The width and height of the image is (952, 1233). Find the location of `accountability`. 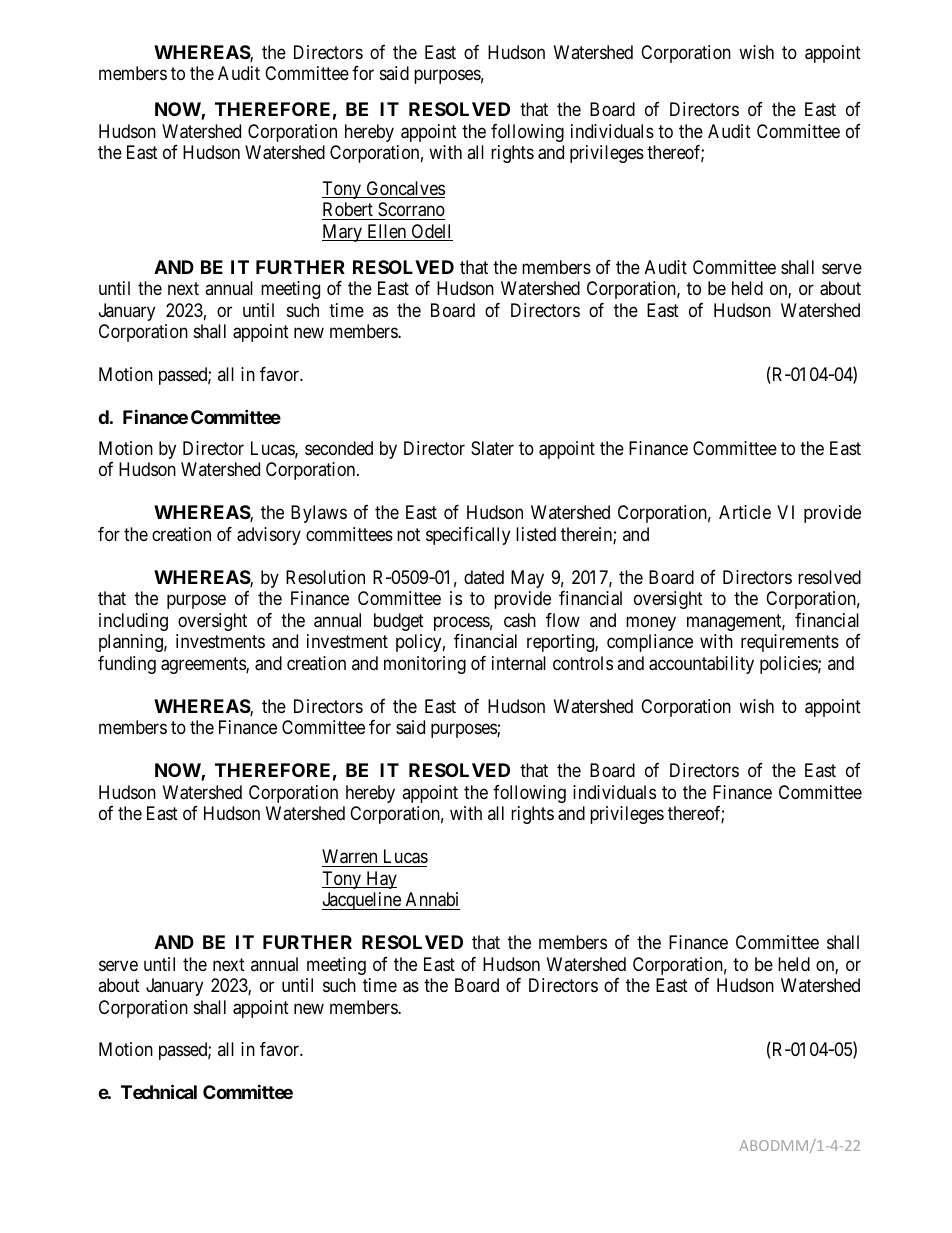

accountability is located at coordinates (701, 665).
